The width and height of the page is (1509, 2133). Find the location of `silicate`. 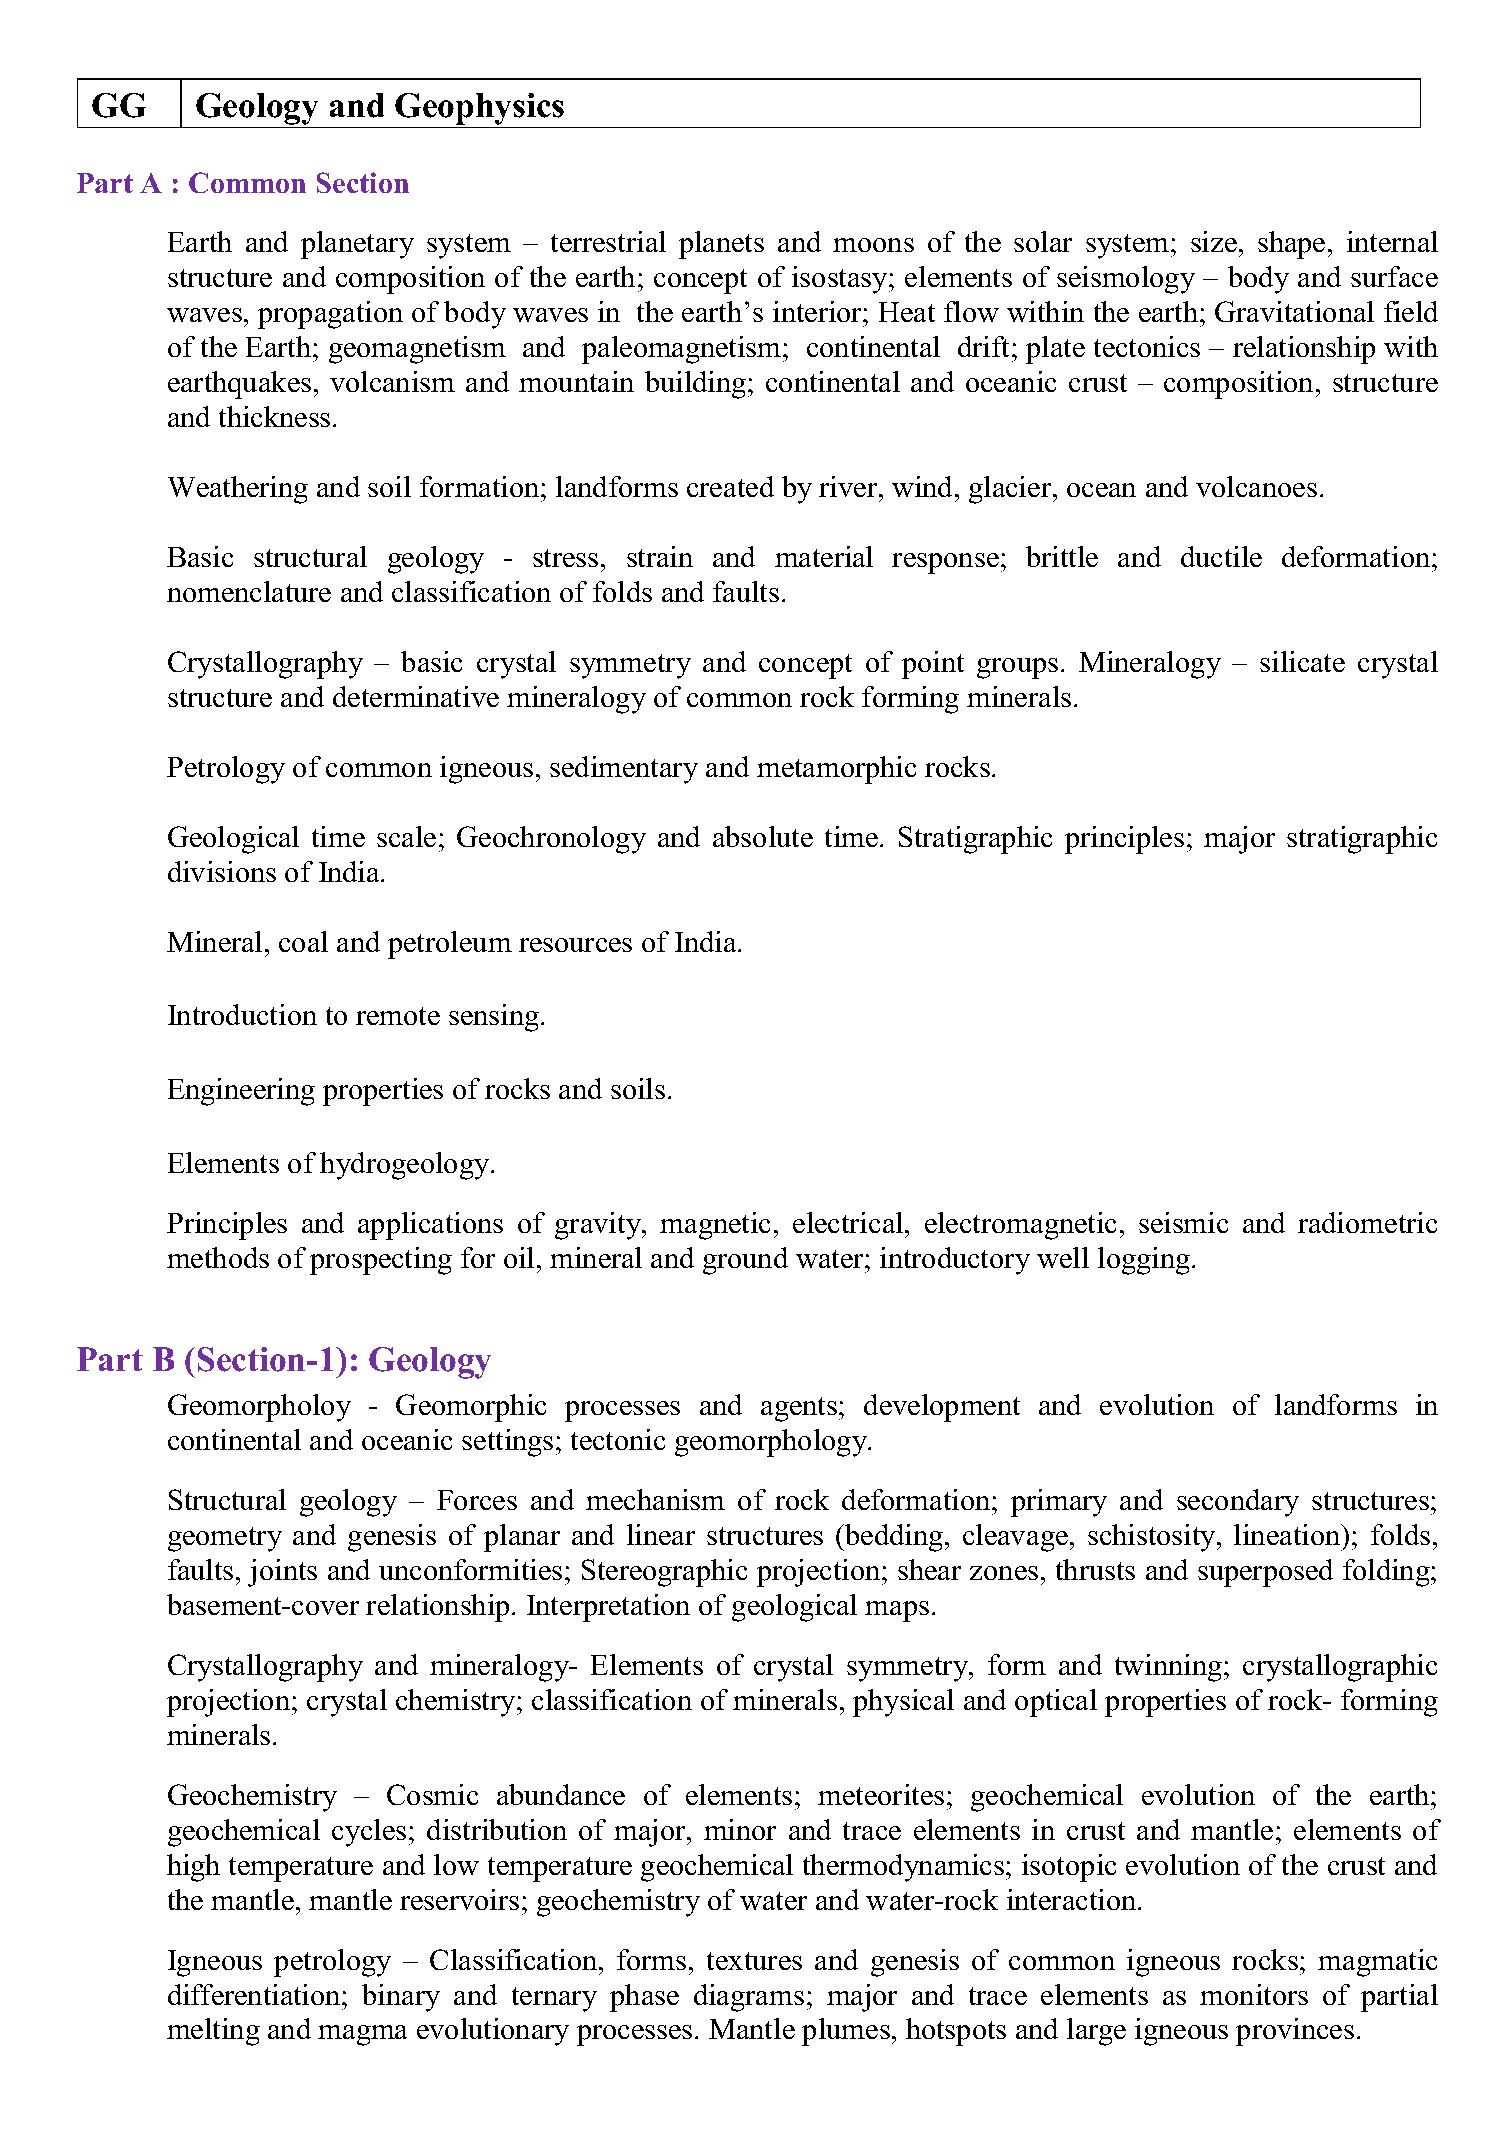

silicate is located at coordinates (1302, 661).
